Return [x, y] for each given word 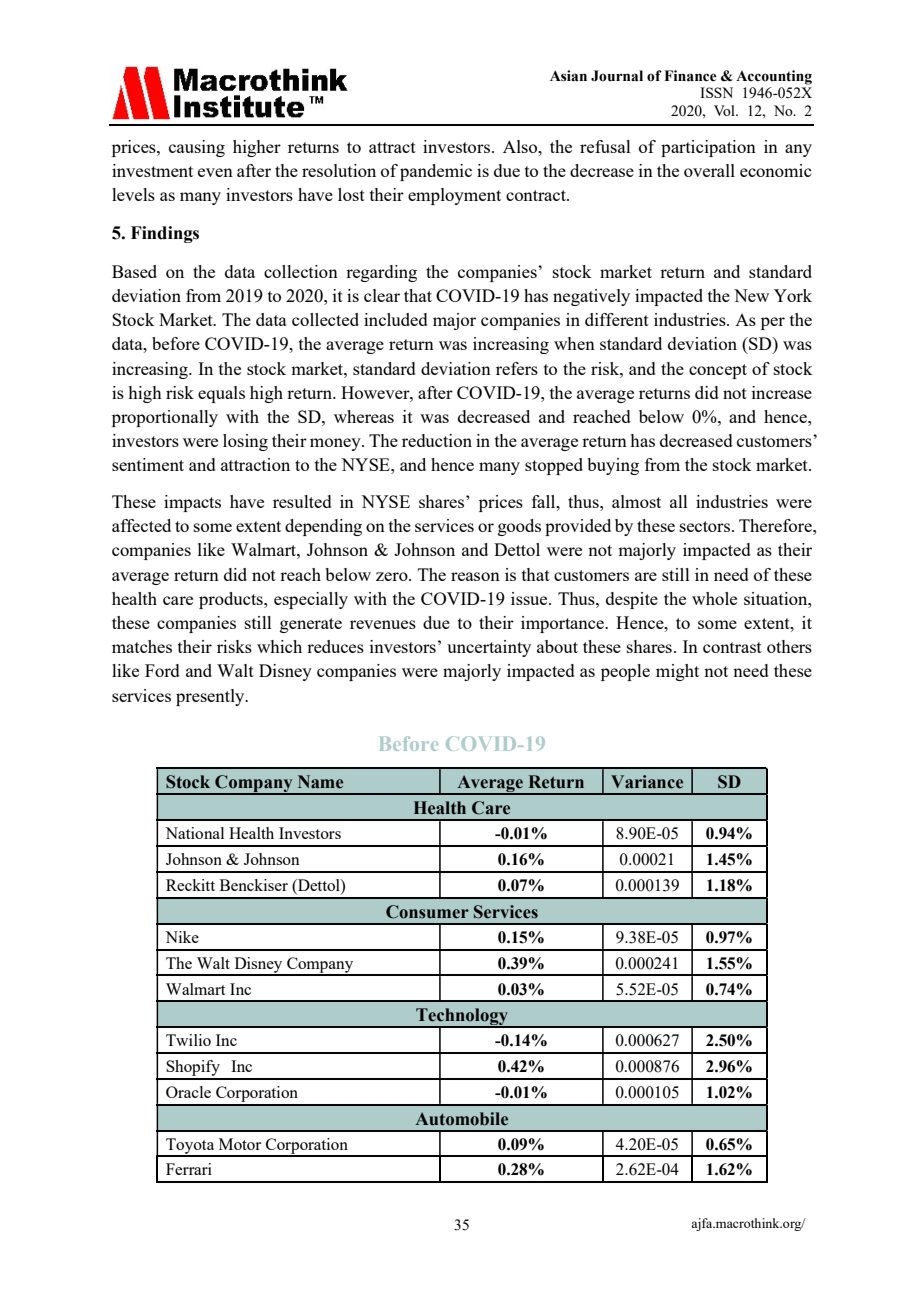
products [232, 600]
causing [197, 148]
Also [521, 146]
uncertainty [489, 648]
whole [714, 598]
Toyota [190, 1147]
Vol [725, 110]
